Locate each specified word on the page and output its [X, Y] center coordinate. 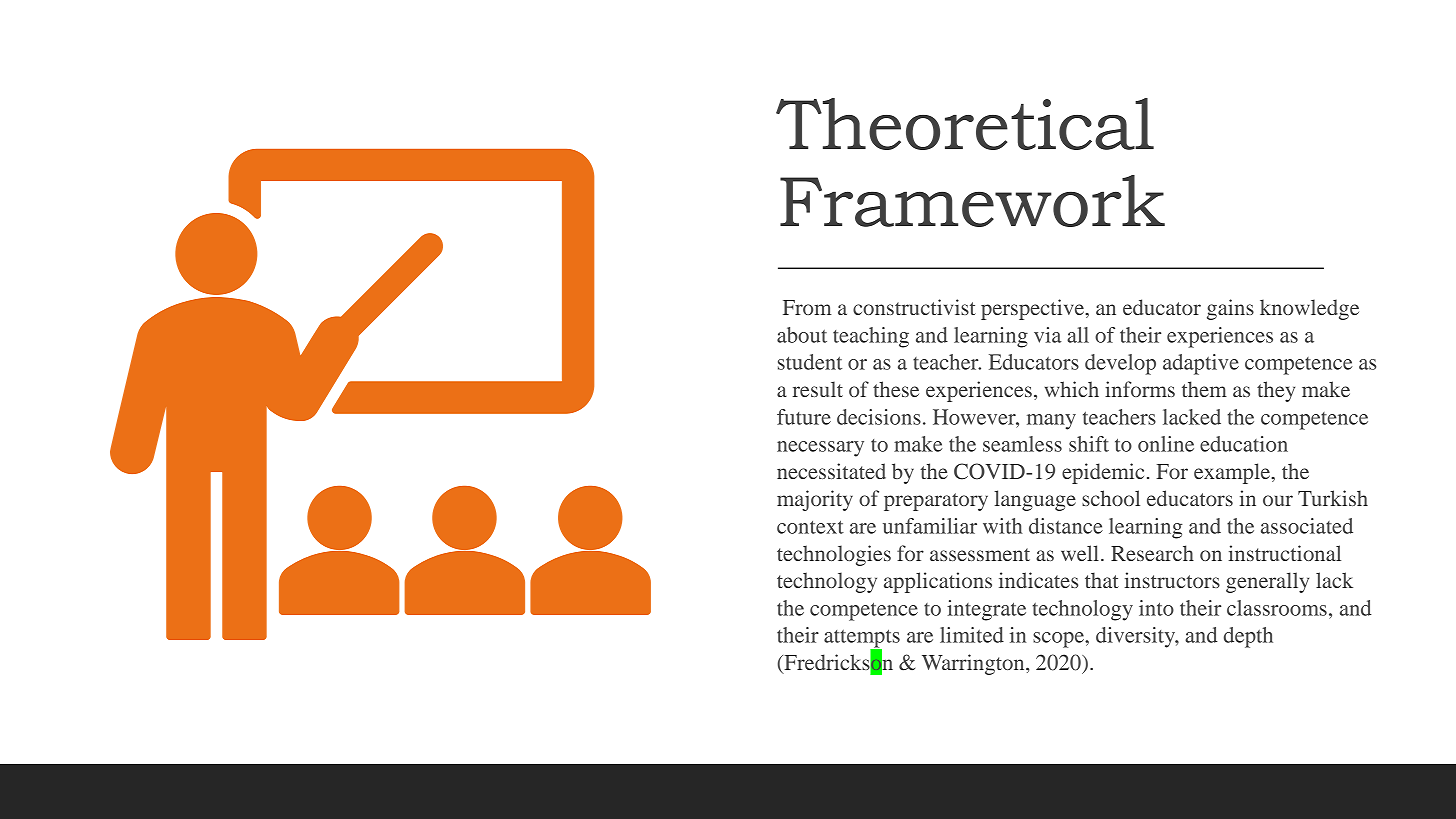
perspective [1034, 309]
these [896, 389]
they [1276, 391]
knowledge [1309, 309]
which [1072, 389]
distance [1066, 526]
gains [1230, 309]
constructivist [914, 307]
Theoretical [965, 124]
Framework [972, 201]
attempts [862, 639]
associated [1307, 526]
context [810, 527]
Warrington [974, 664]
